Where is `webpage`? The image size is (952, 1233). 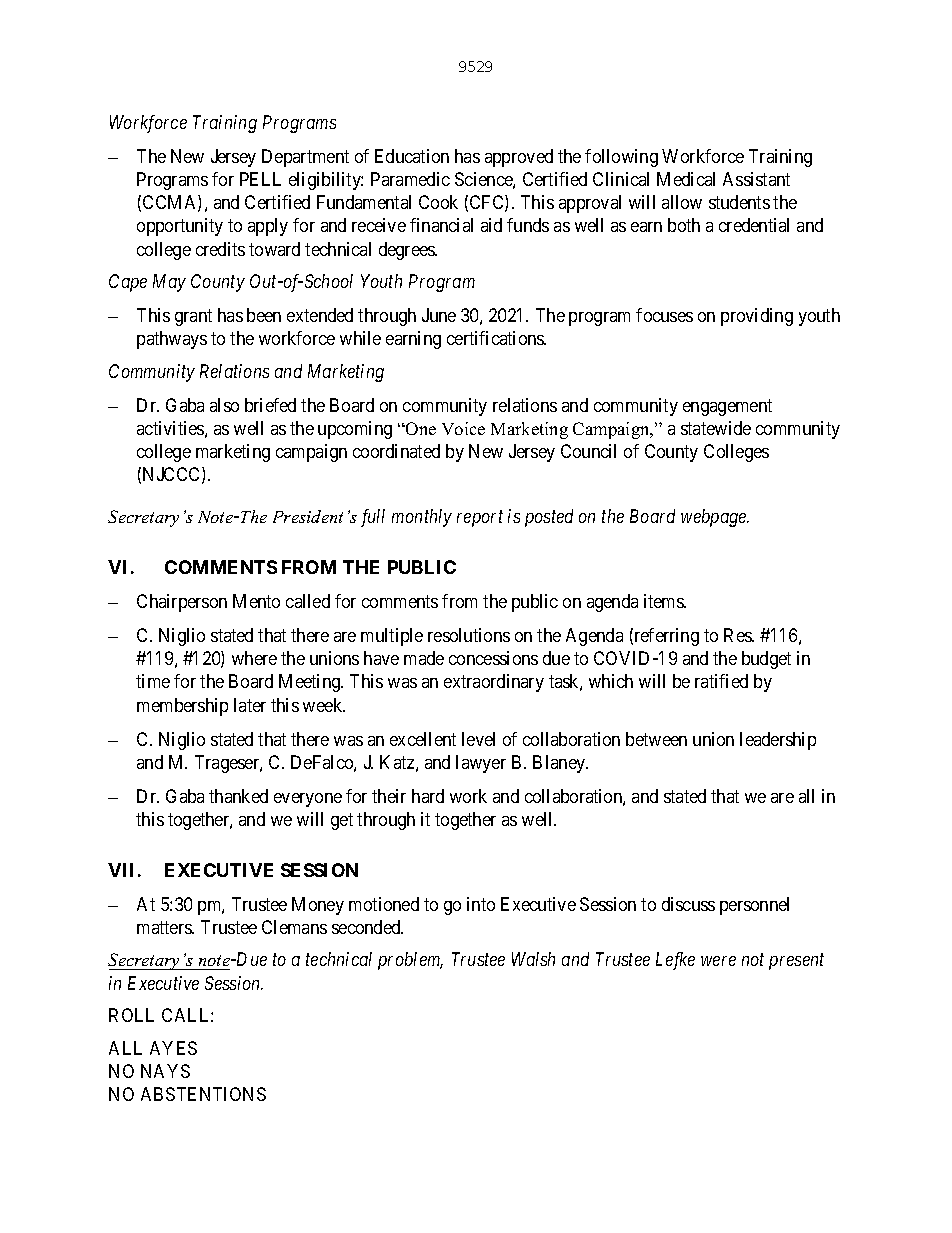 webpage is located at coordinates (715, 518).
